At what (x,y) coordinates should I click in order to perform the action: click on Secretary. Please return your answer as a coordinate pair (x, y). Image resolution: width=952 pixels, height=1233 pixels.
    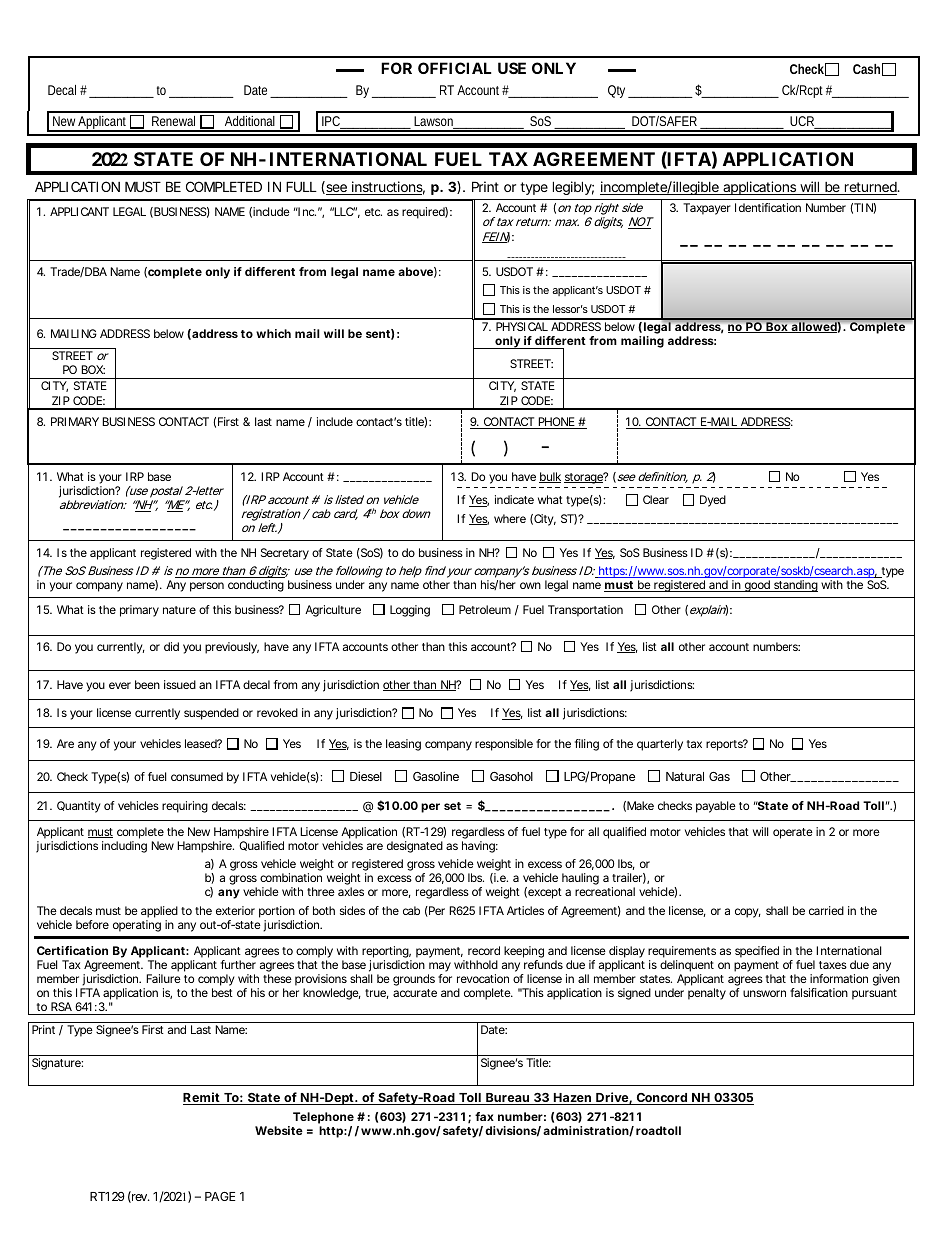
    Looking at the image, I should click on (285, 554).
